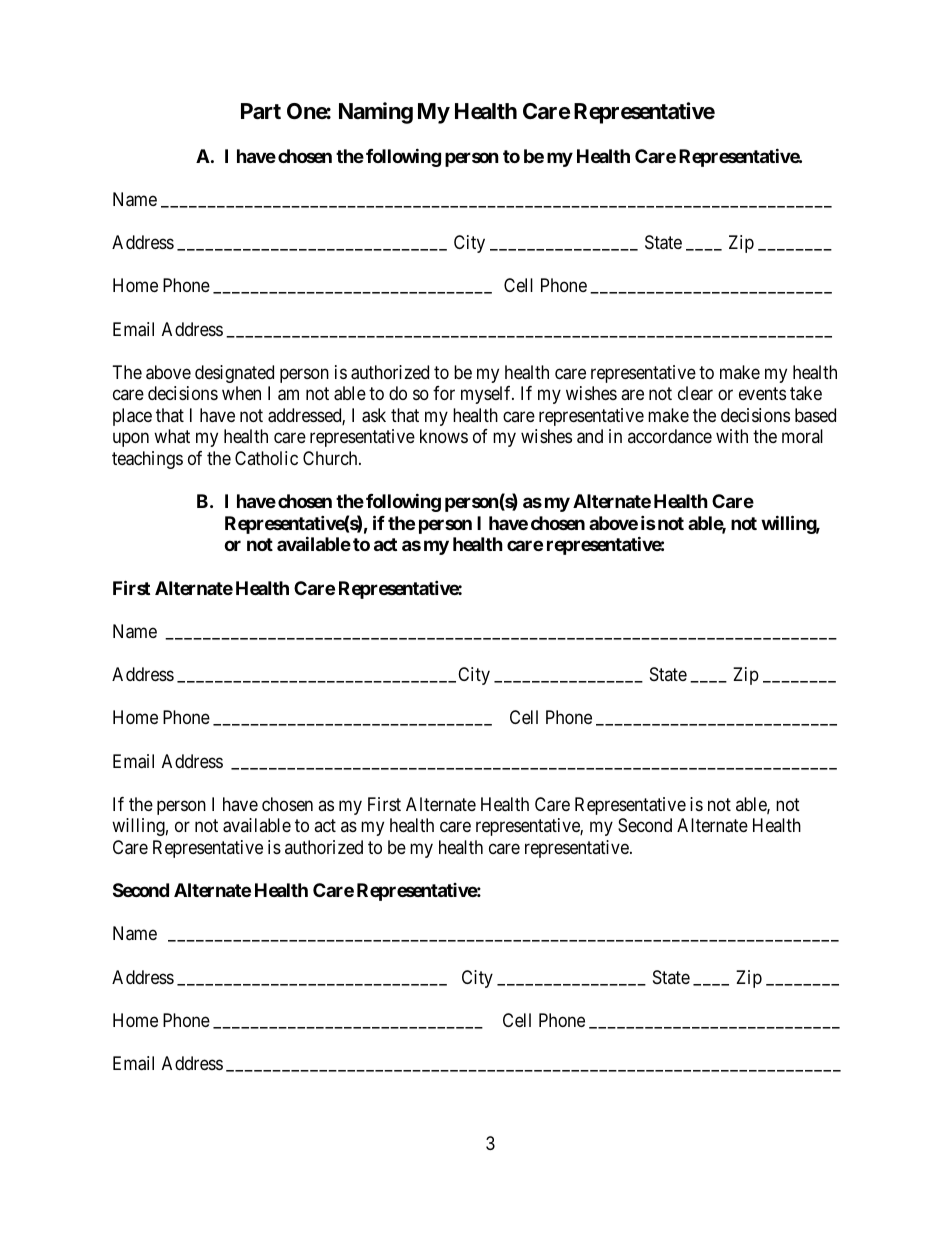  What do you see at coordinates (266, 458) in the document?
I see `Catholic` at bounding box center [266, 458].
